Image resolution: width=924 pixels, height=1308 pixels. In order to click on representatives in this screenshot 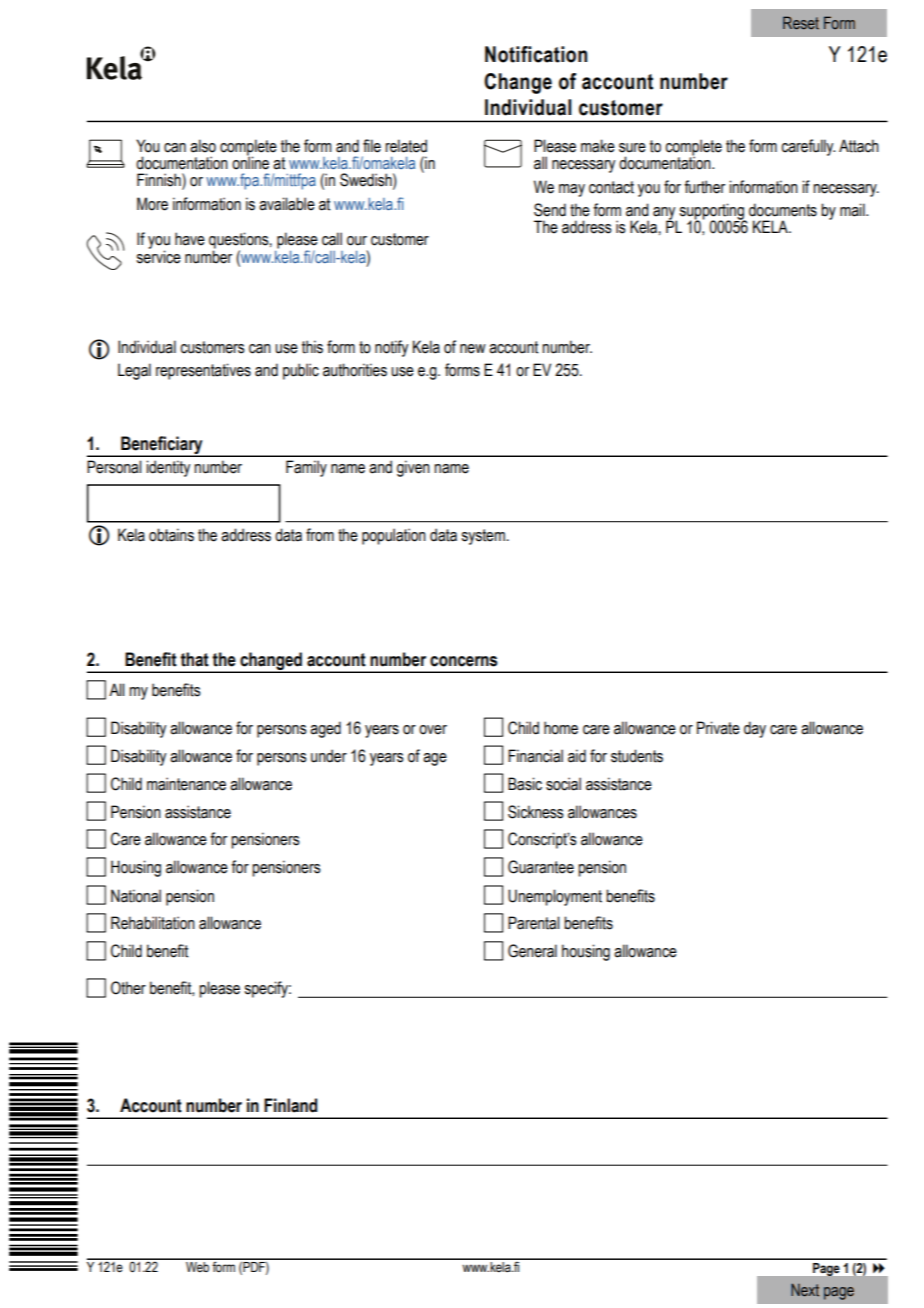, I will do `click(203, 371)`.
